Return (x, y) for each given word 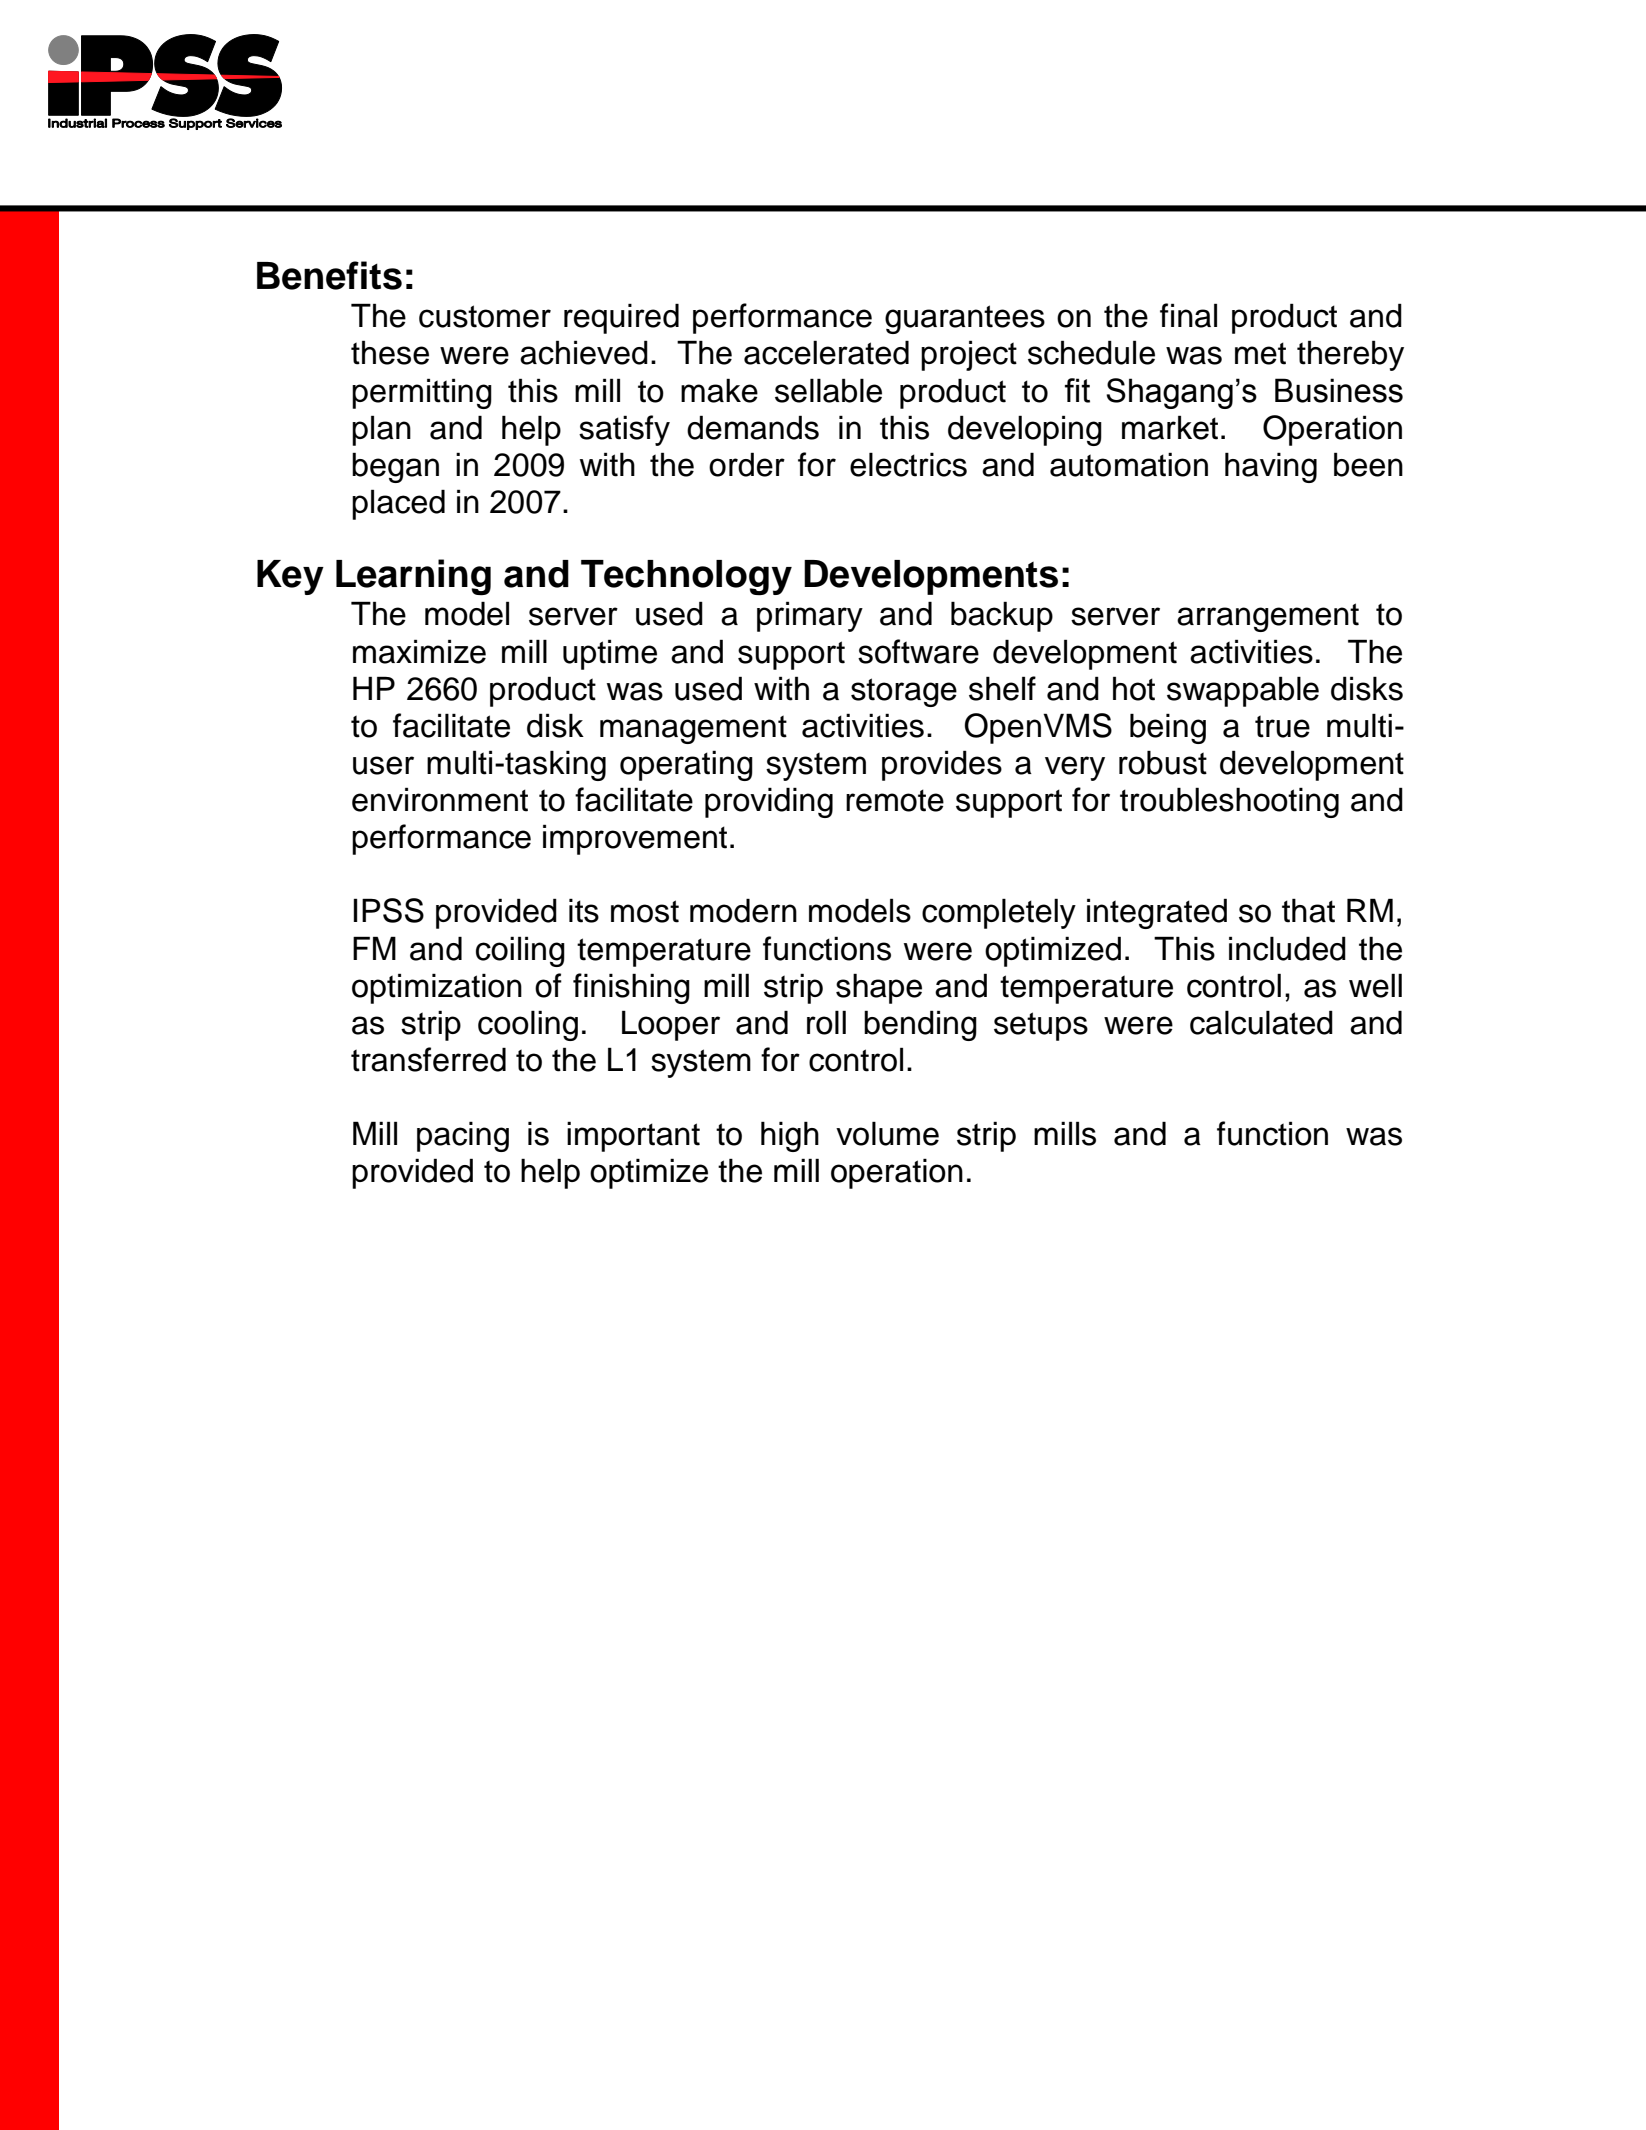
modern (743, 910)
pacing (463, 1136)
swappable (1243, 691)
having (1271, 467)
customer (485, 316)
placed (398, 504)
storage (904, 692)
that (1308, 910)
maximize (419, 651)
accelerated (826, 352)
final (1188, 315)
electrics (908, 464)
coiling (520, 951)
